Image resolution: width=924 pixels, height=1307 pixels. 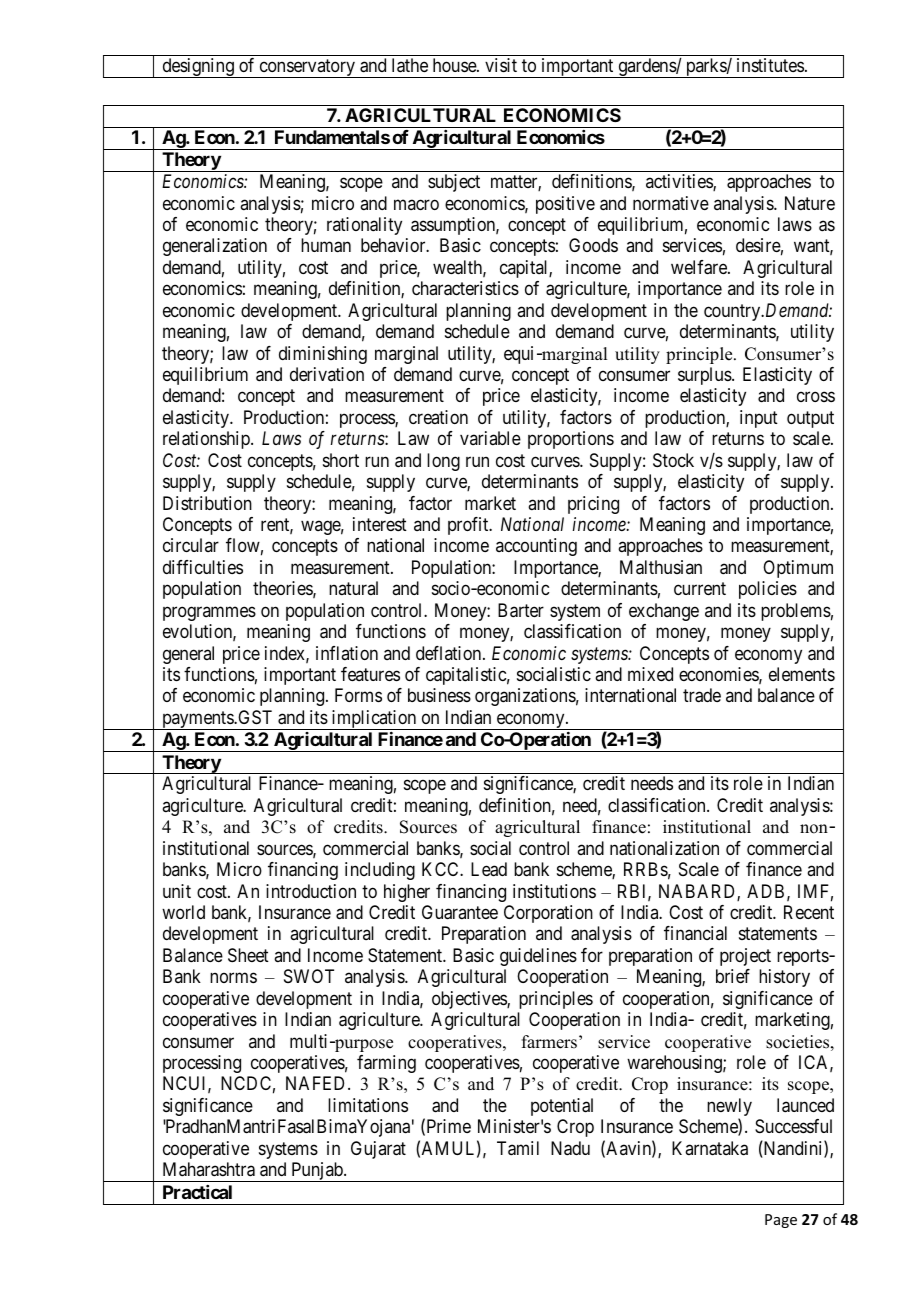 I want to click on objectives, so click(x=470, y=1000).
